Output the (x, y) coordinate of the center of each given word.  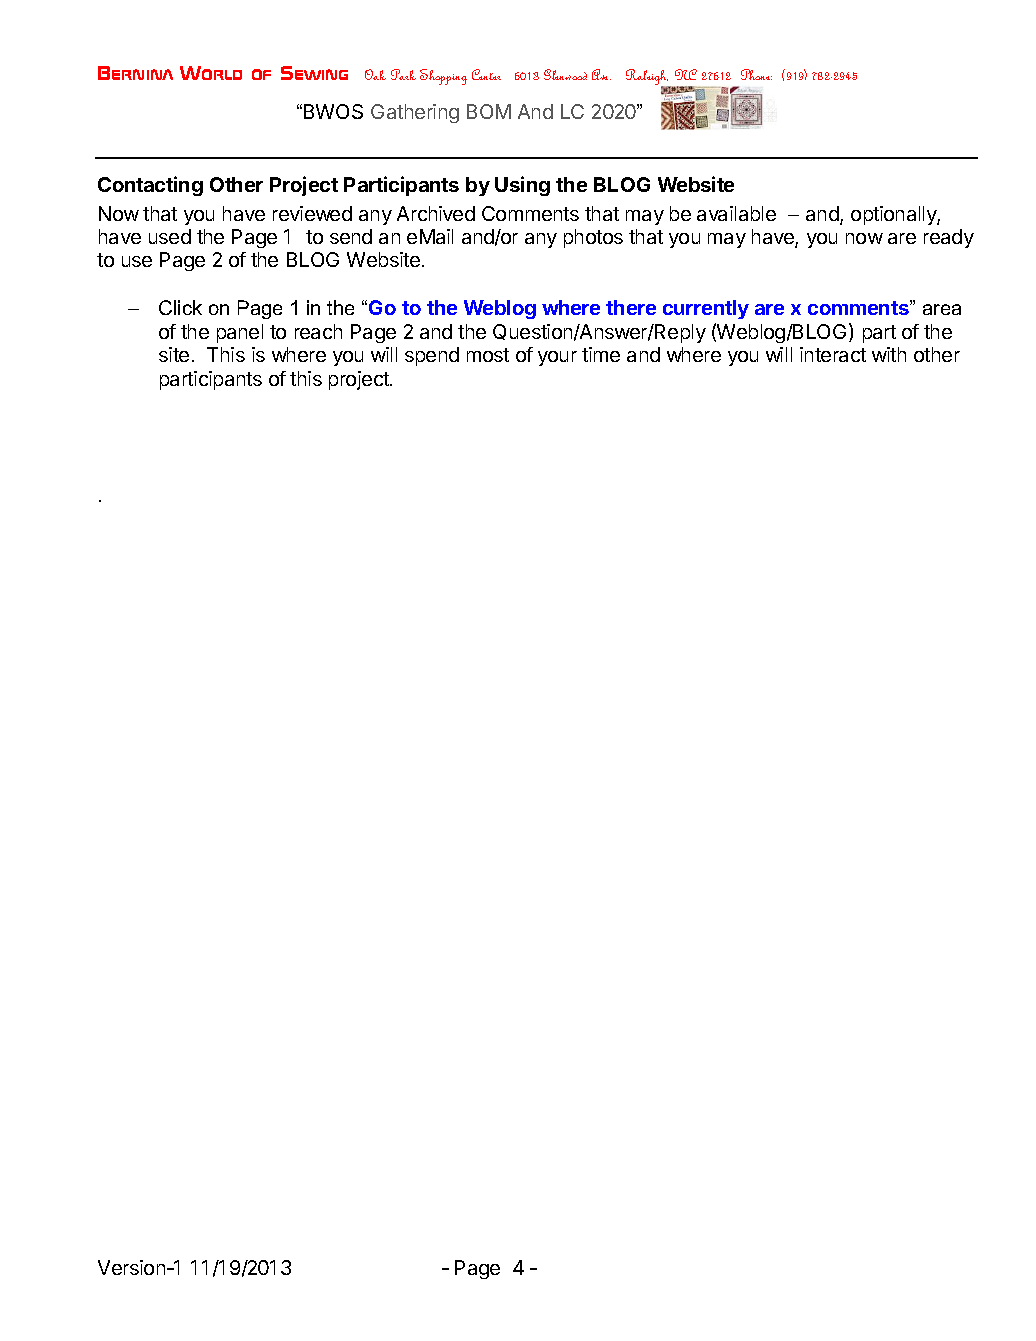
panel (240, 333)
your (557, 358)
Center (486, 74)
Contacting (150, 186)
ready (949, 238)
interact (833, 354)
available (736, 213)
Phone (756, 74)
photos (593, 238)
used (170, 236)
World (211, 73)
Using (522, 186)
